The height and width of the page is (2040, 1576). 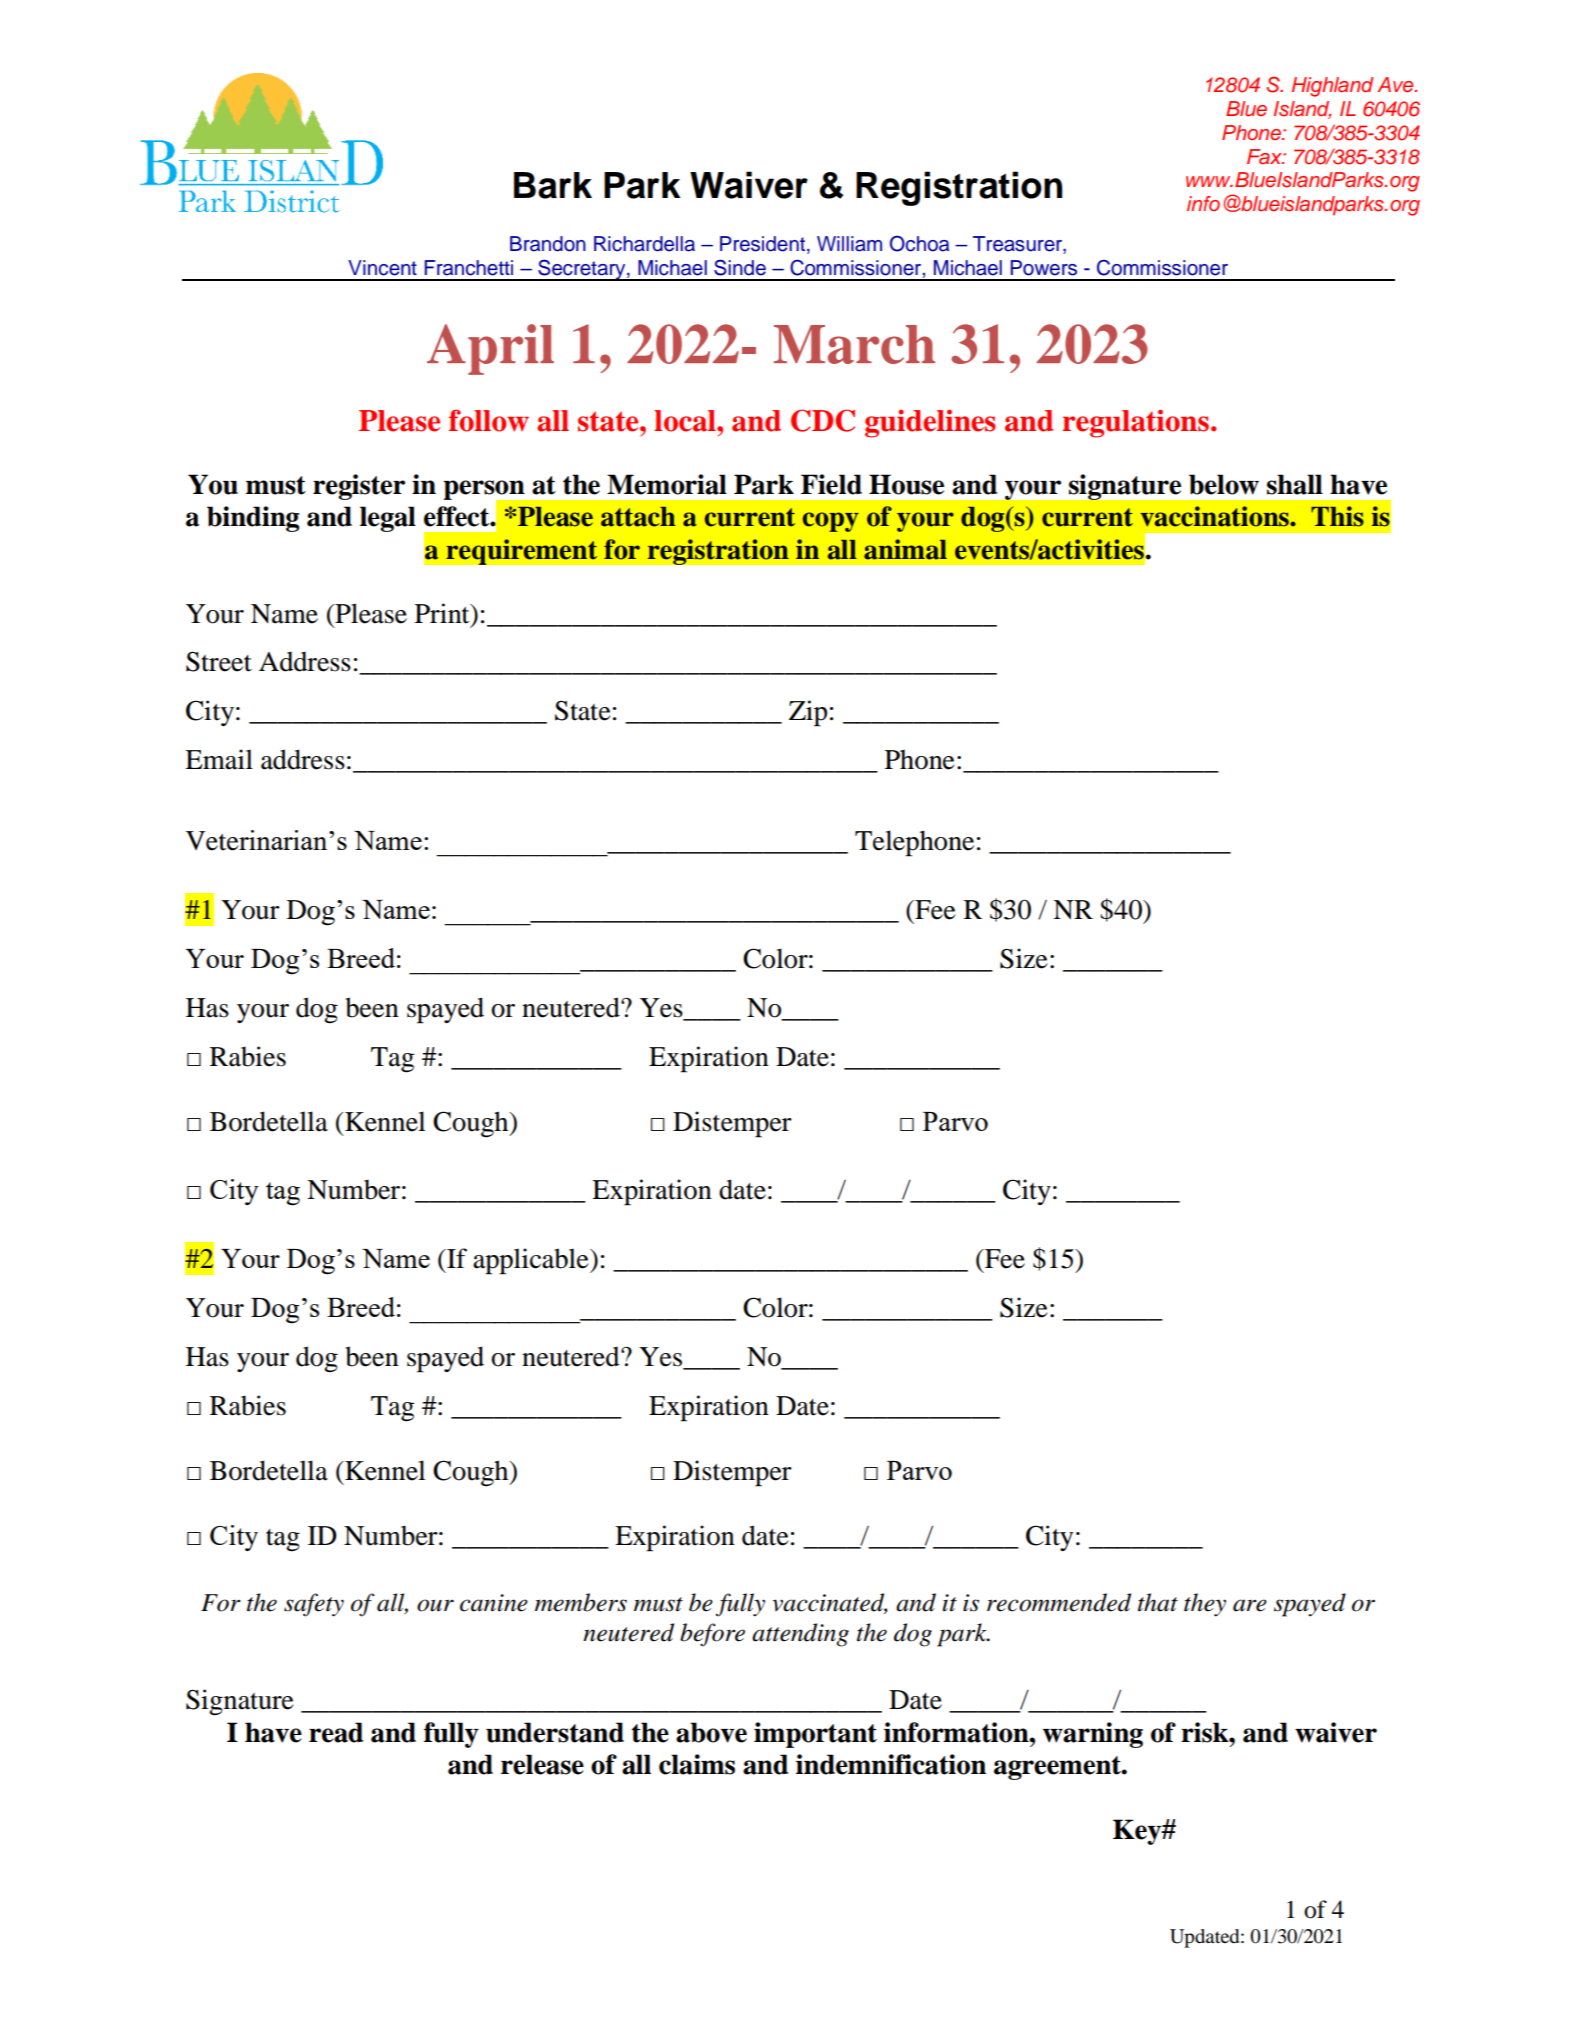 What do you see at coordinates (1093, 1735) in the page?
I see `warning` at bounding box center [1093, 1735].
